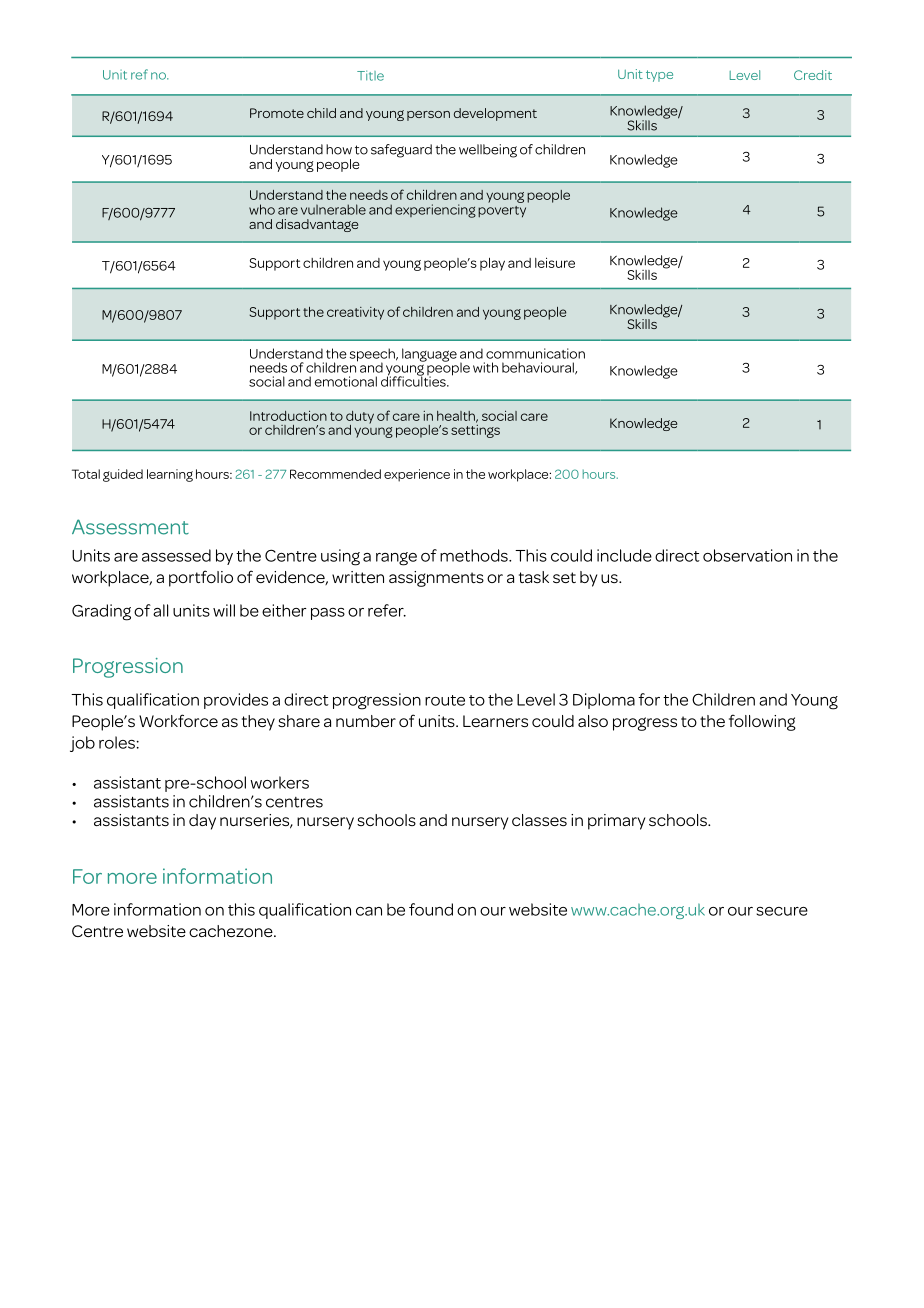 Image resolution: width=924 pixels, height=1308 pixels. What do you see at coordinates (170, 475) in the screenshot?
I see `learning` at bounding box center [170, 475].
